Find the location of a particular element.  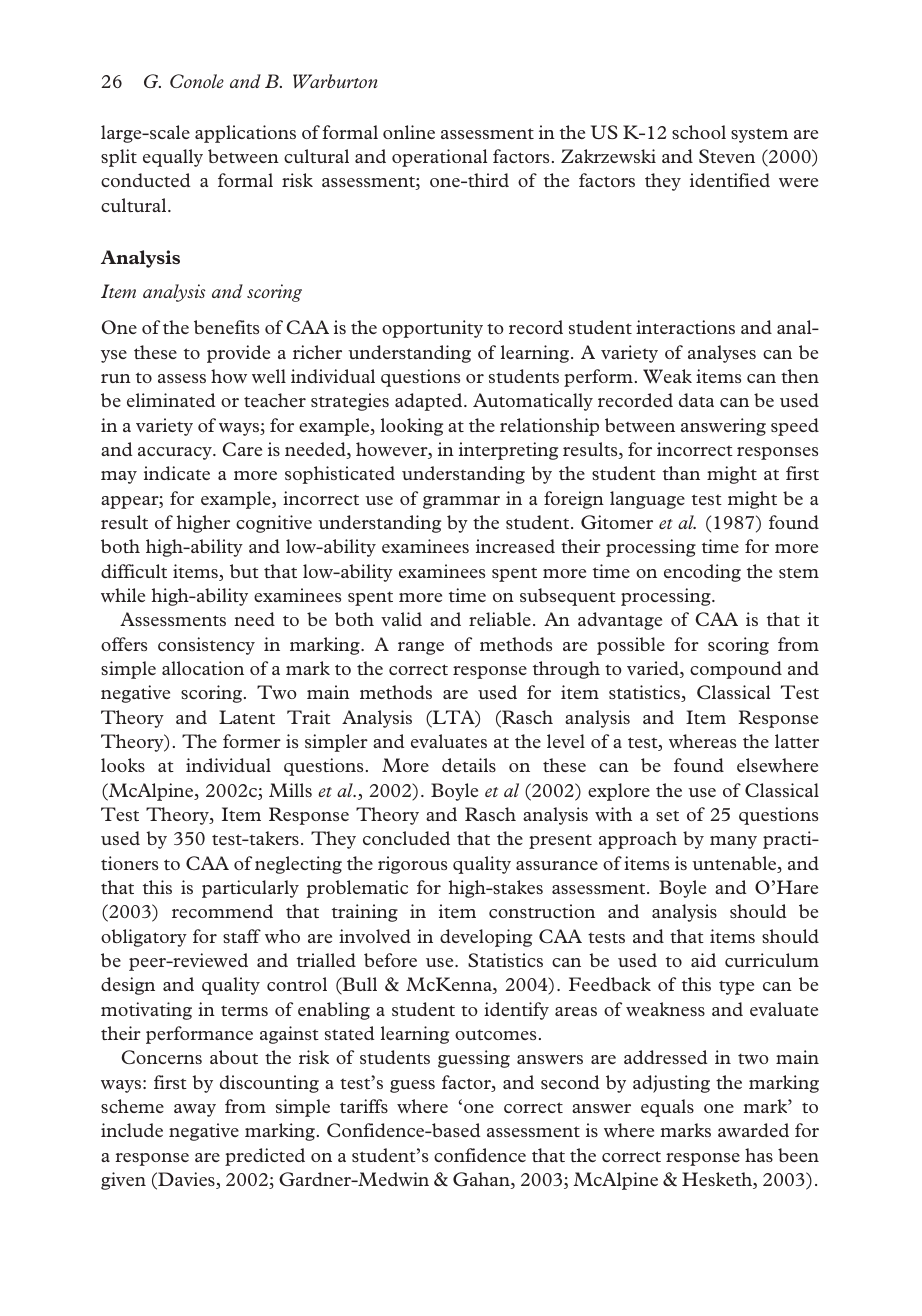

tariffs is located at coordinates (364, 1106).
